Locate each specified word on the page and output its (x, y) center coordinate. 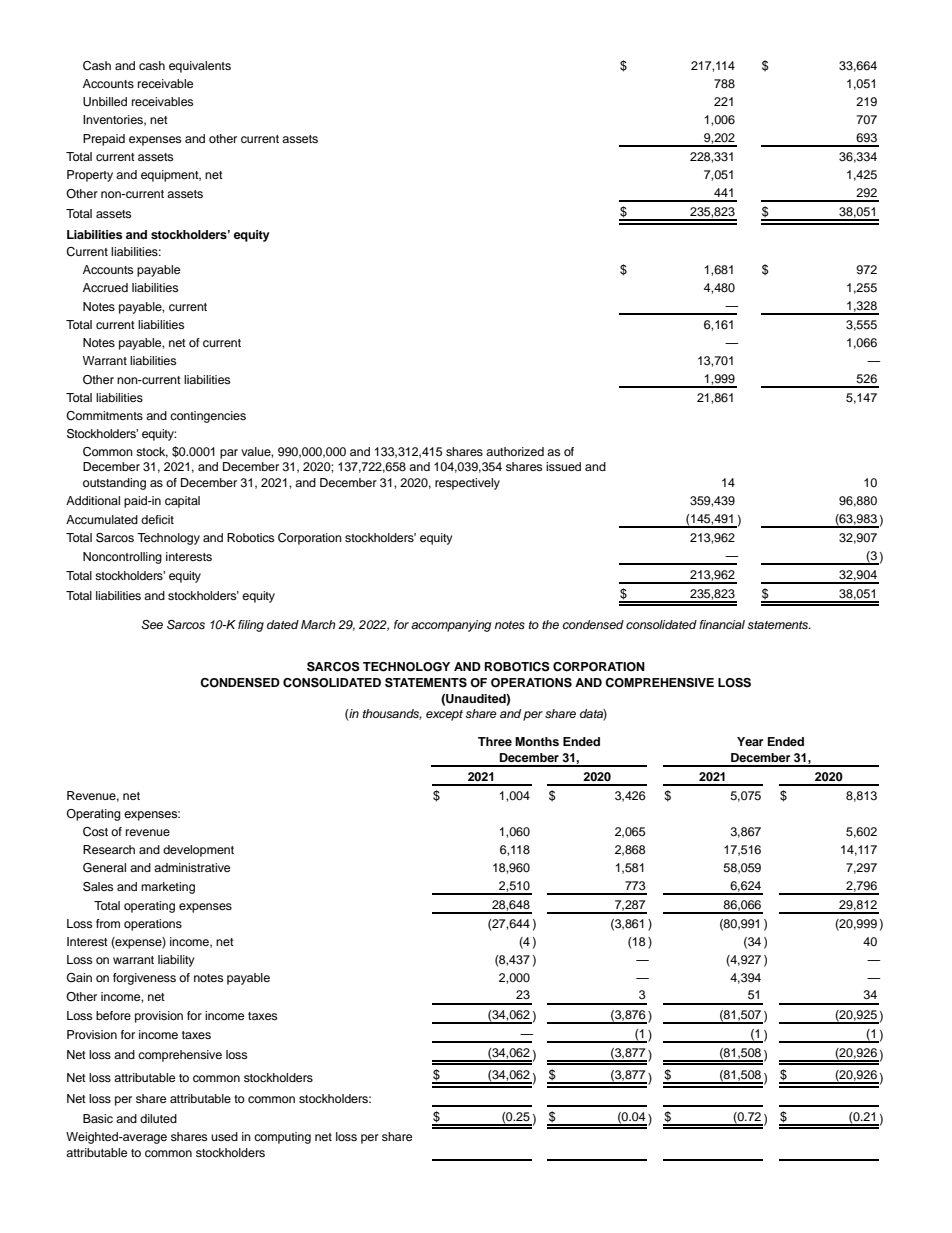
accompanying (451, 626)
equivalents (200, 67)
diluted (158, 1118)
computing (282, 1138)
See (152, 625)
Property (90, 176)
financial (722, 624)
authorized (515, 451)
